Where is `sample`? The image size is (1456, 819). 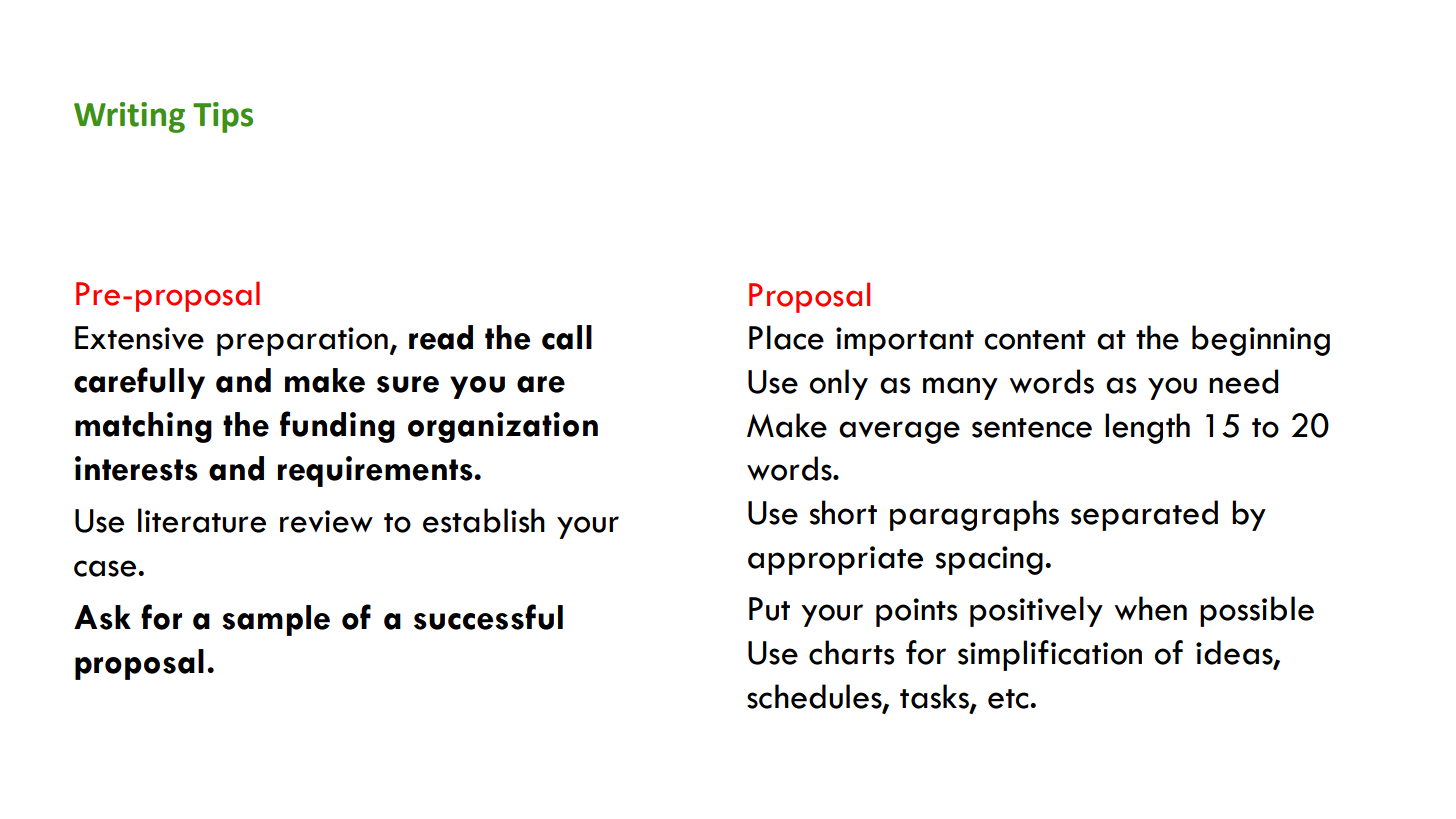 sample is located at coordinates (276, 620).
